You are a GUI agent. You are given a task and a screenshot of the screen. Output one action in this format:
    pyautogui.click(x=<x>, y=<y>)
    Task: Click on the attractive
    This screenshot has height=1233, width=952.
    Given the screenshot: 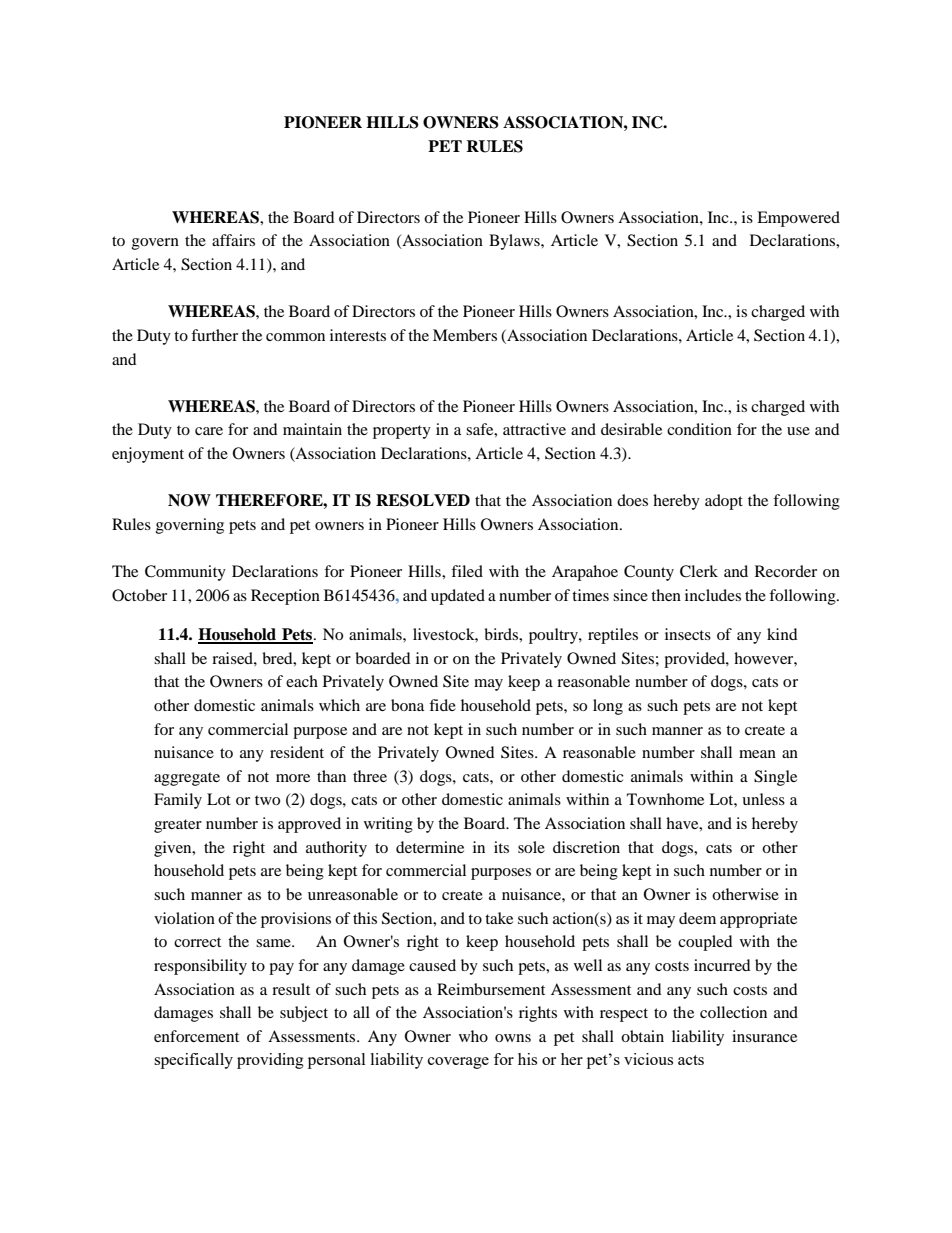 What is the action you would take?
    pyautogui.click(x=534, y=429)
